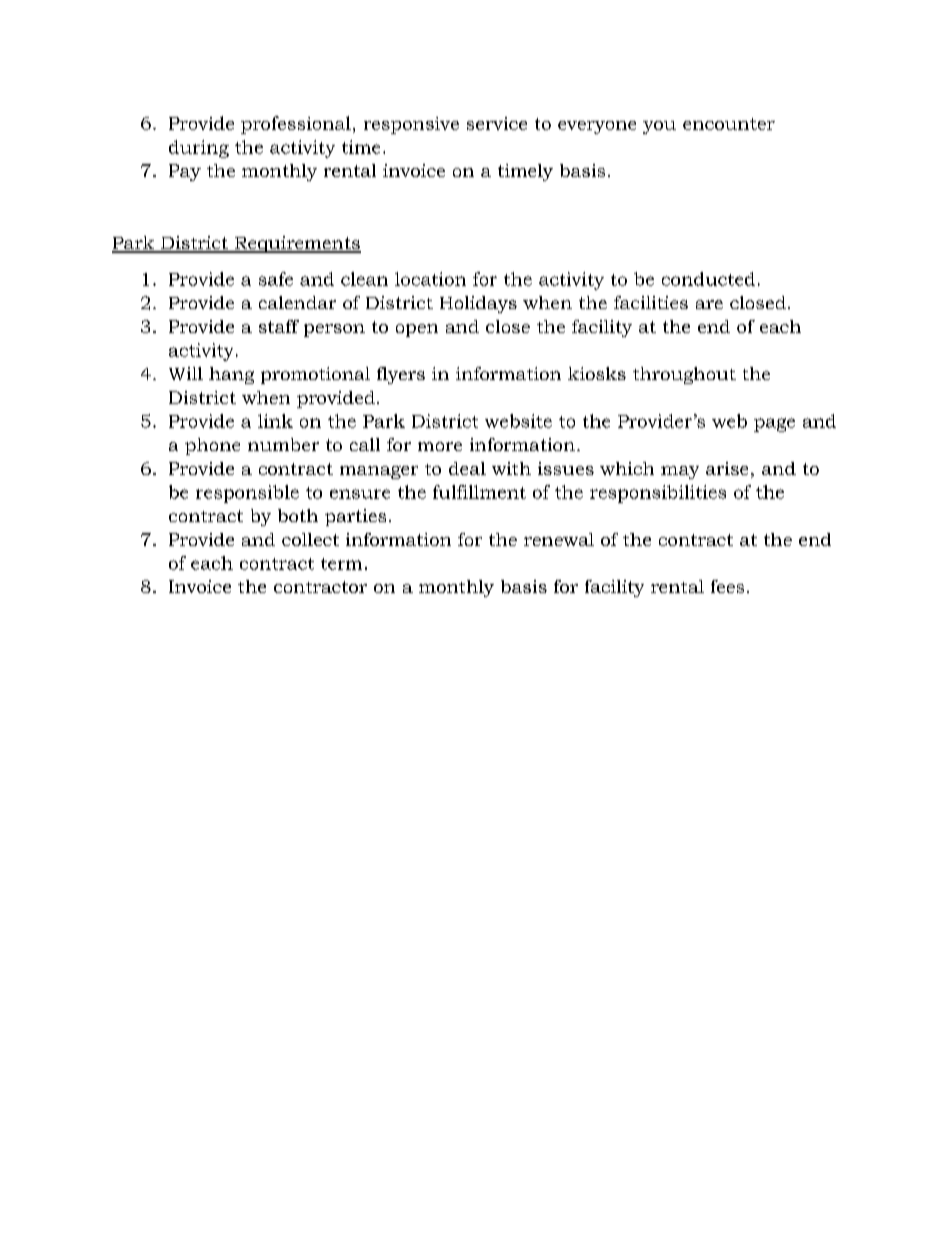  I want to click on professional, so click(296, 125).
